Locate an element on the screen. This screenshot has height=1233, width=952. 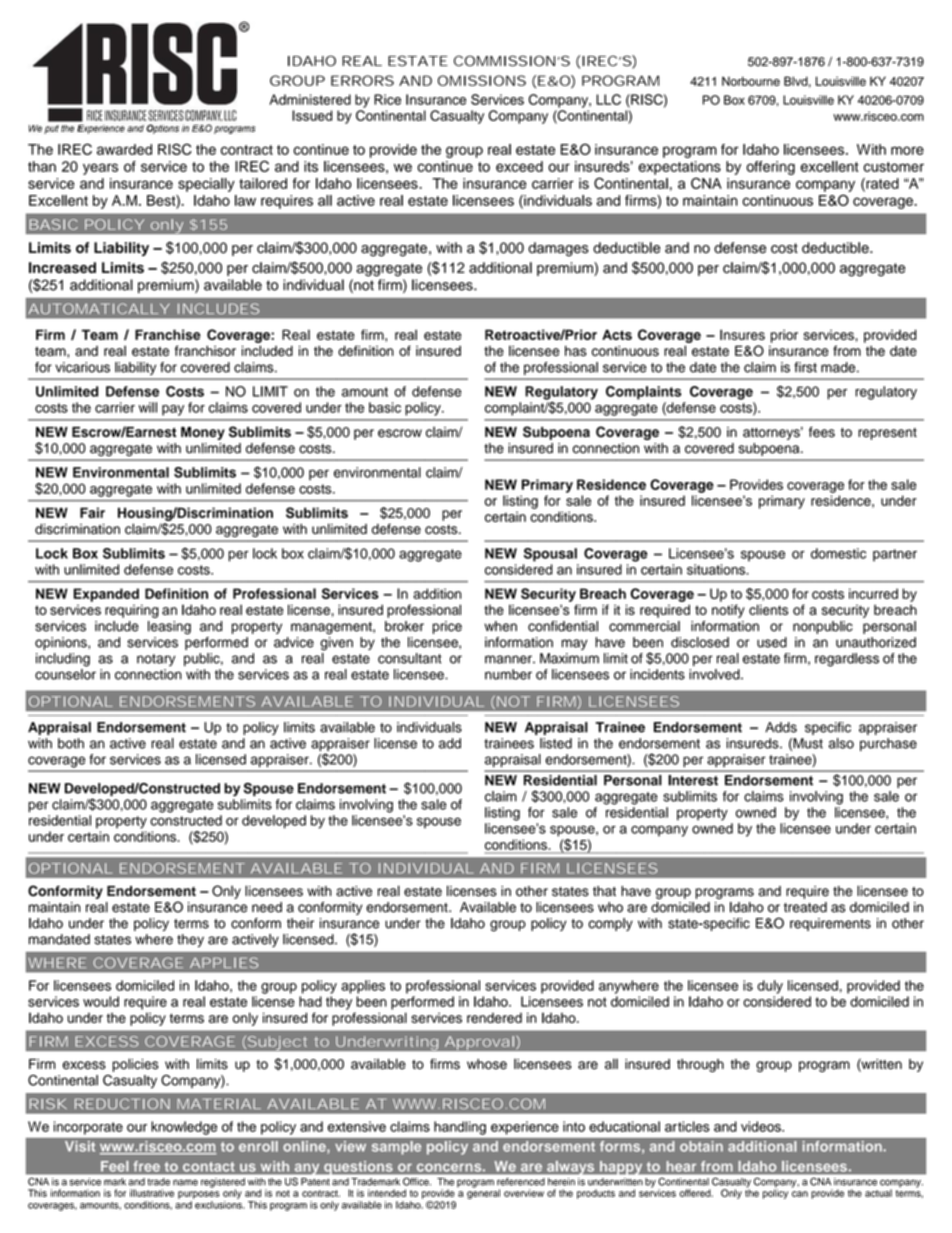
used is located at coordinates (772, 642).
